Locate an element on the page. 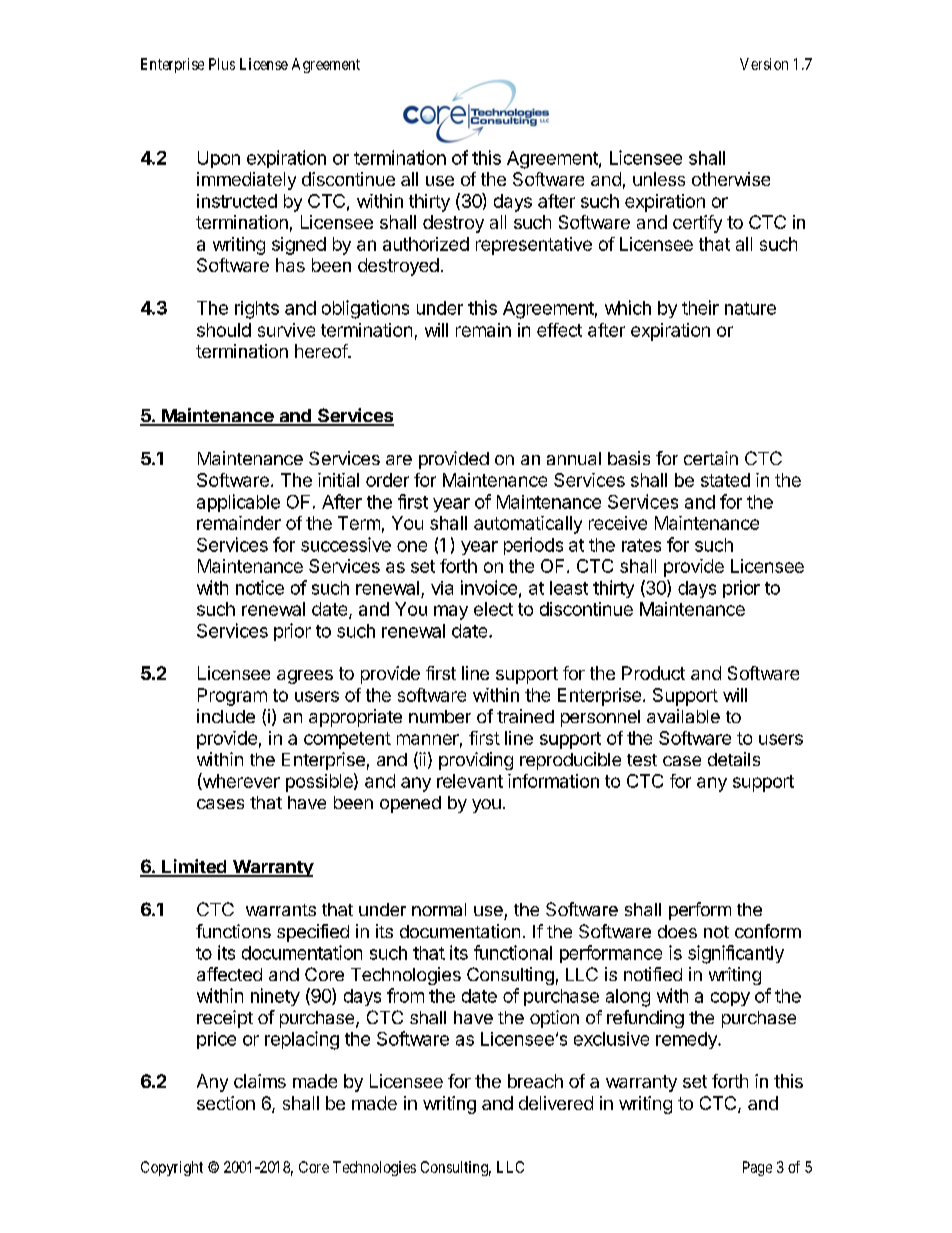 The image size is (952, 1233). effect is located at coordinates (559, 330).
